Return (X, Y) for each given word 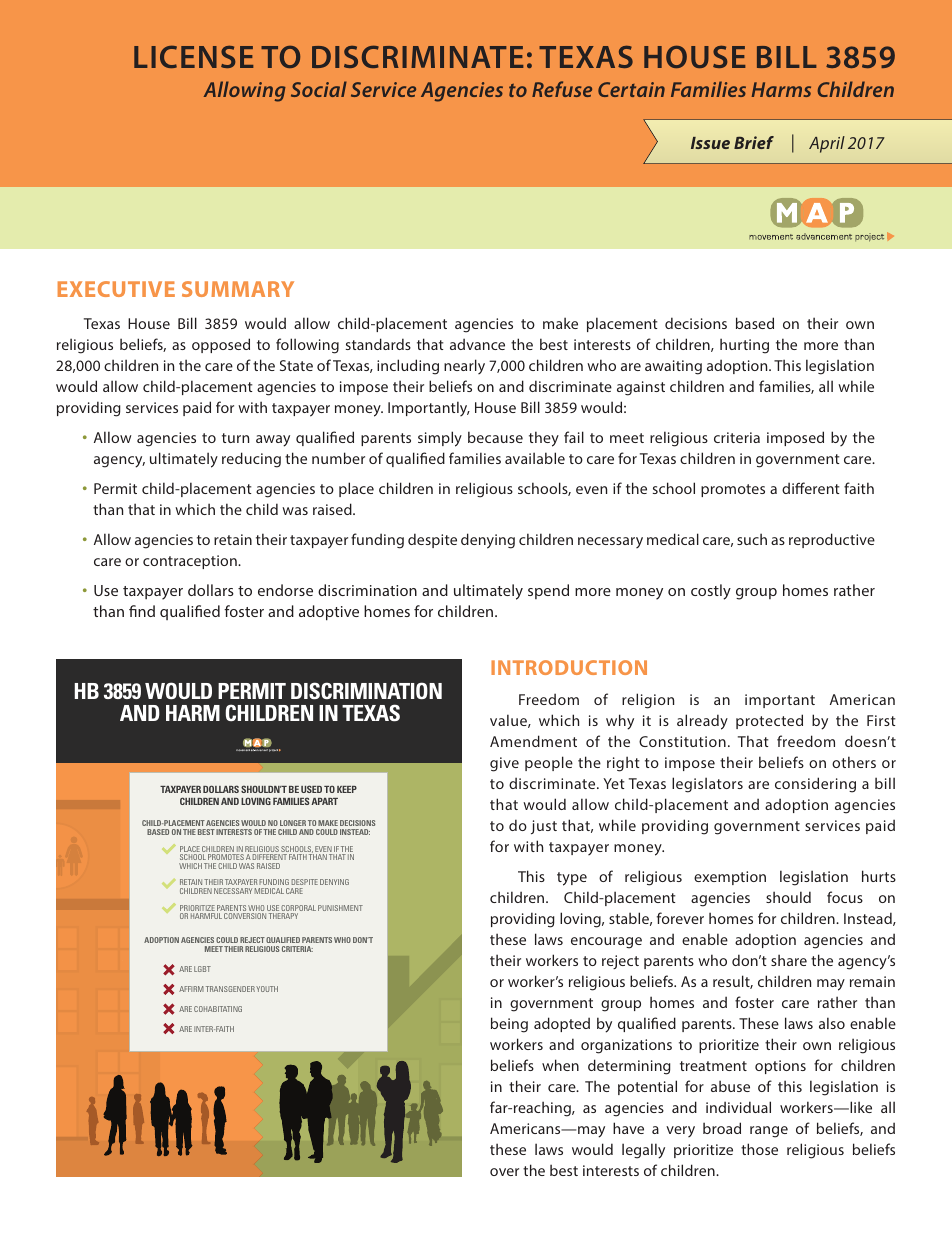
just (544, 827)
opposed (221, 345)
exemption (730, 878)
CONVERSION (245, 916)
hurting (744, 346)
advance (477, 344)
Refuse (562, 89)
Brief (754, 142)
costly (711, 592)
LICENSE (193, 57)
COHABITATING (218, 1009)
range (769, 1132)
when (560, 1065)
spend (548, 591)
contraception (191, 562)
